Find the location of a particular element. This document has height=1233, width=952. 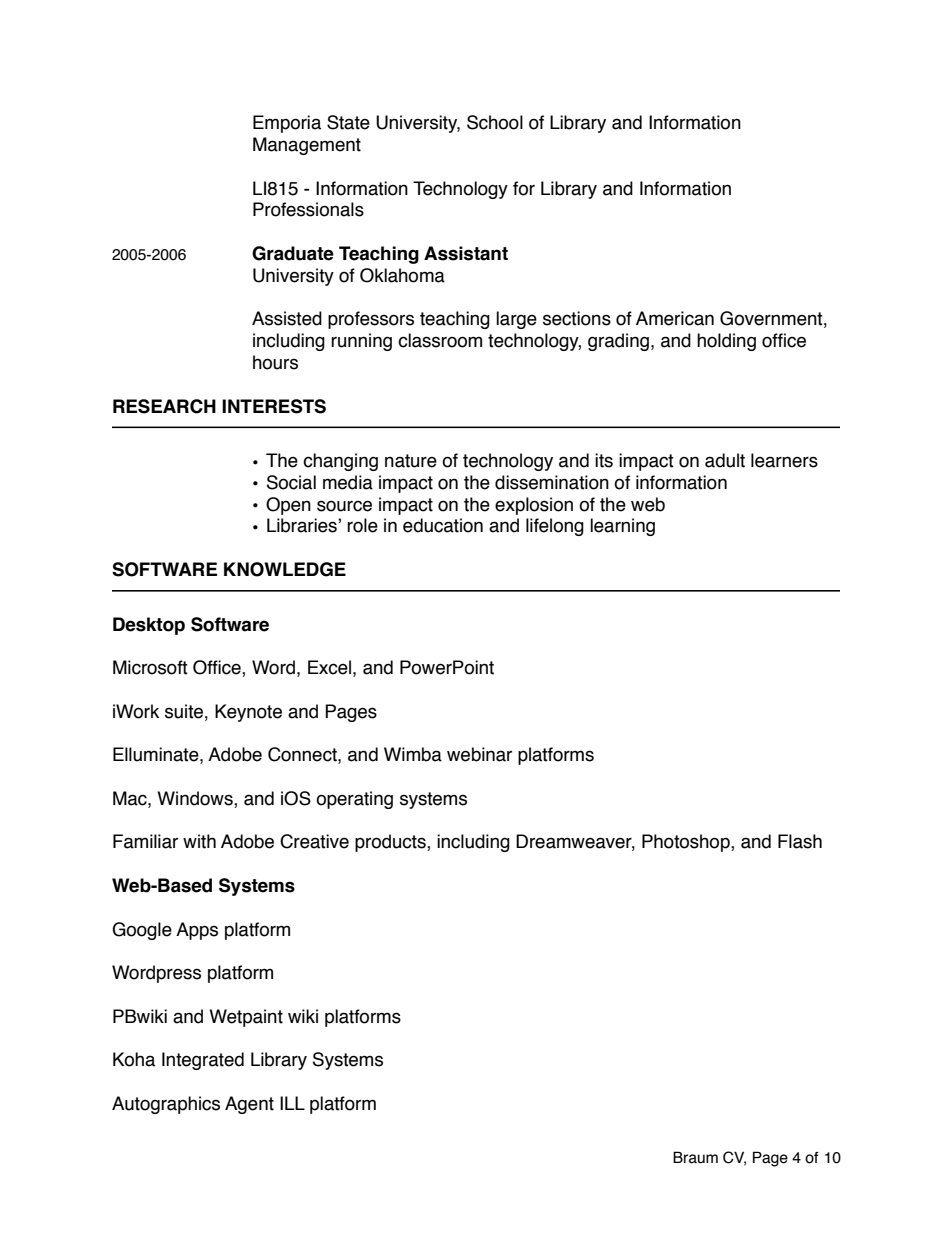

Emporia is located at coordinates (287, 124).
